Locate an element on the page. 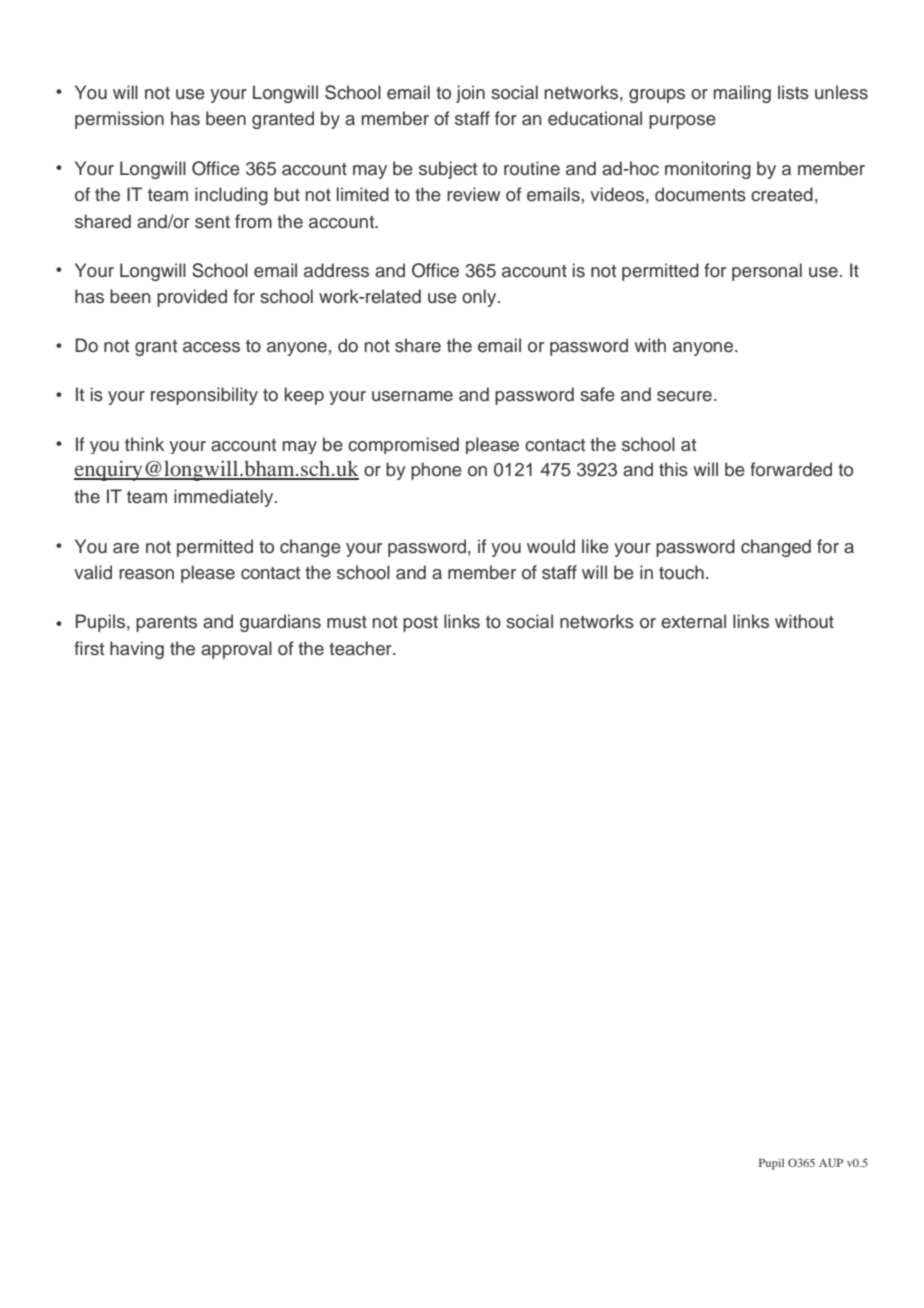 The image size is (924, 1308). username is located at coordinates (412, 396).
